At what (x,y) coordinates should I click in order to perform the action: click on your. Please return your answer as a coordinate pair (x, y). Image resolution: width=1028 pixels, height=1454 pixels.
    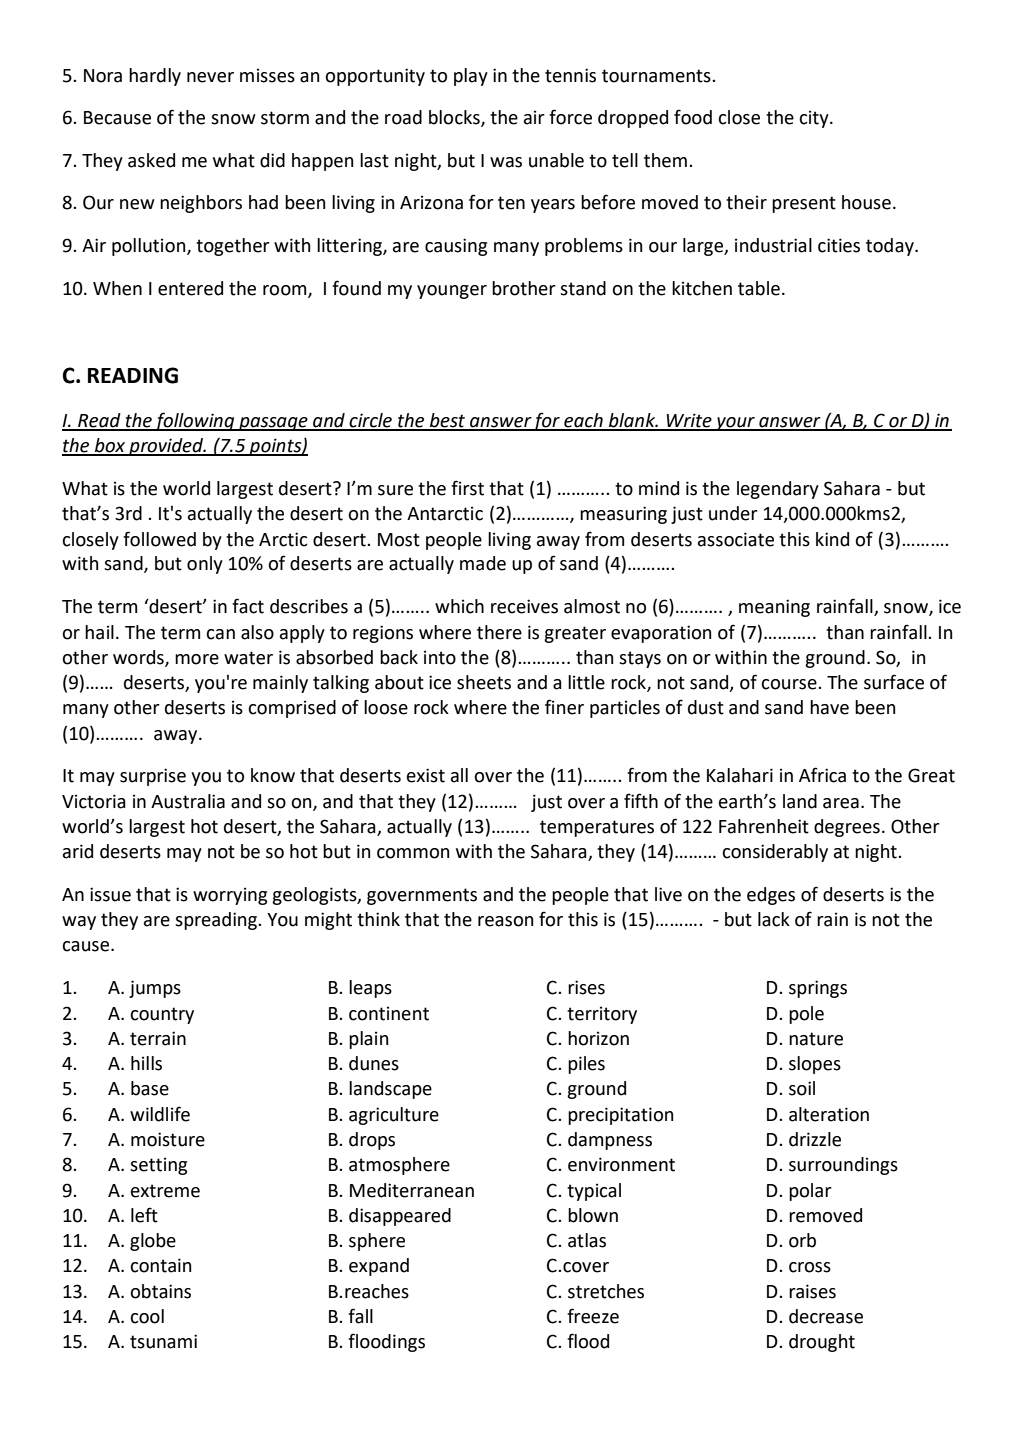
    Looking at the image, I should click on (735, 424).
